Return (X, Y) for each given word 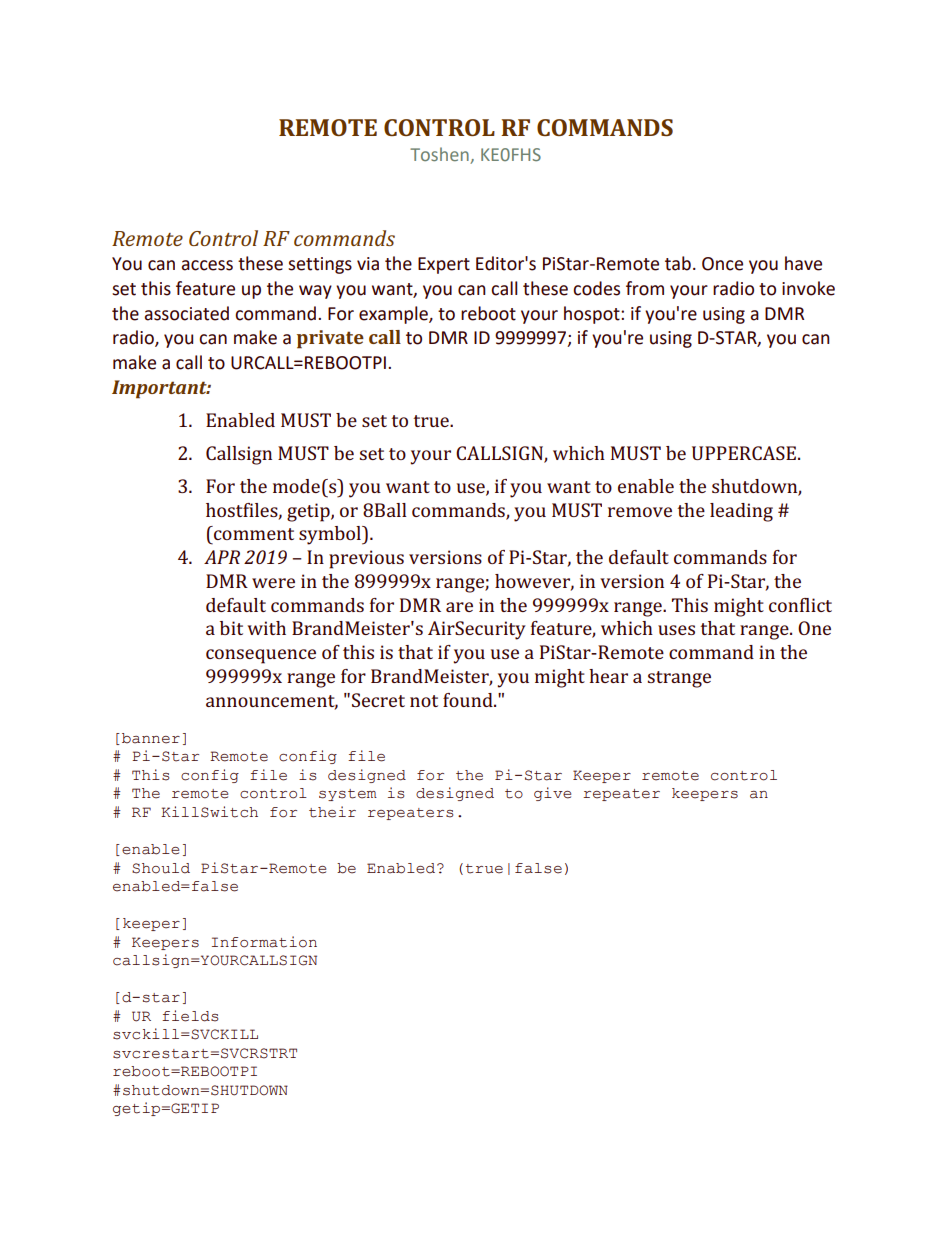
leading (741, 512)
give (552, 794)
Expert (444, 265)
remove (640, 512)
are (459, 607)
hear (608, 676)
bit (231, 628)
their (332, 812)
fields (190, 1016)
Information (264, 942)
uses (676, 630)
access (207, 265)
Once (722, 264)
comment (253, 533)
